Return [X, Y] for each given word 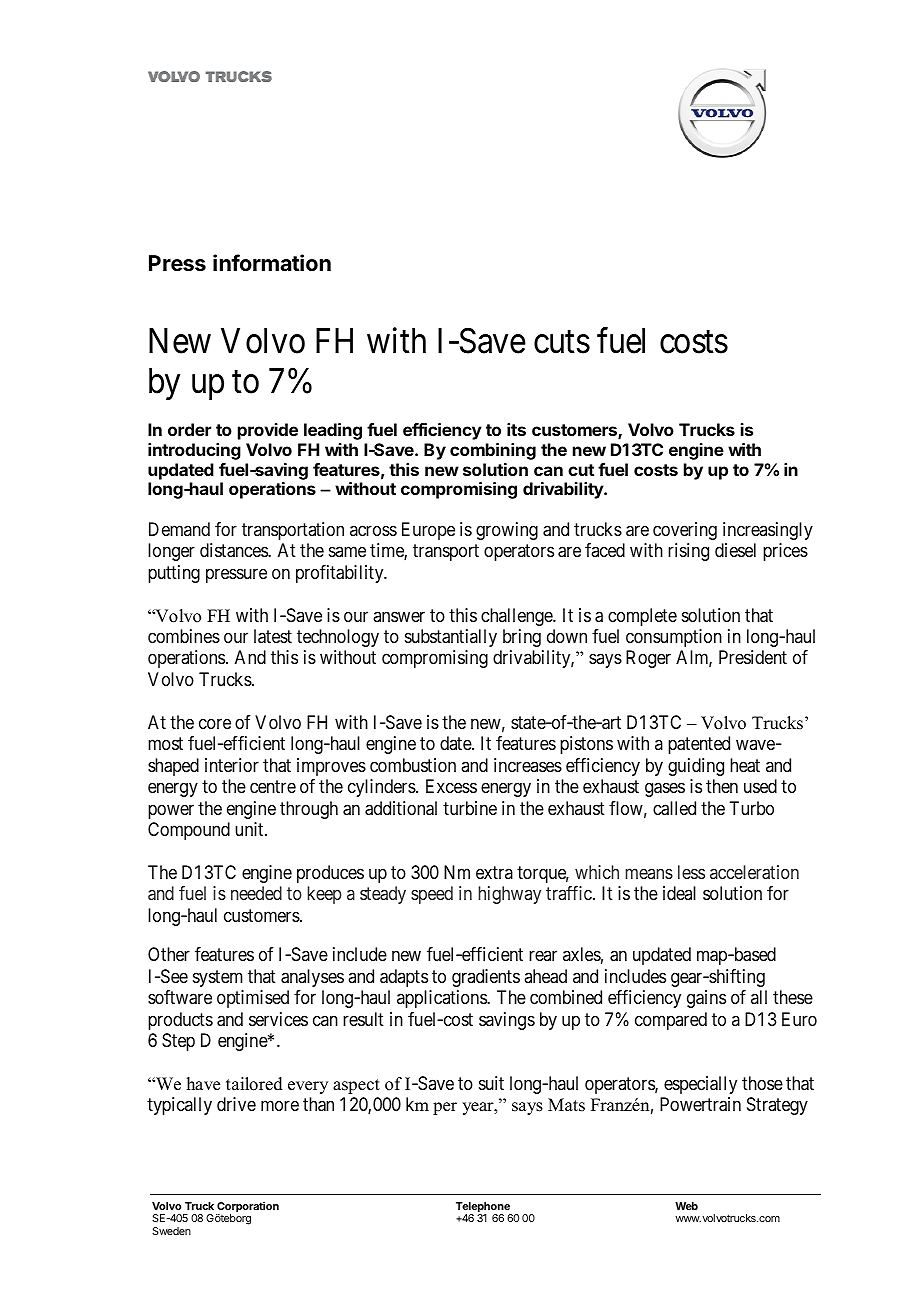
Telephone [484, 1208]
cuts [562, 343]
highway [510, 895]
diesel [735, 550]
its [516, 429]
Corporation [247, 1208]
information [272, 263]
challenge [517, 617]
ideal [679, 893]
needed [256, 893]
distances [234, 550]
